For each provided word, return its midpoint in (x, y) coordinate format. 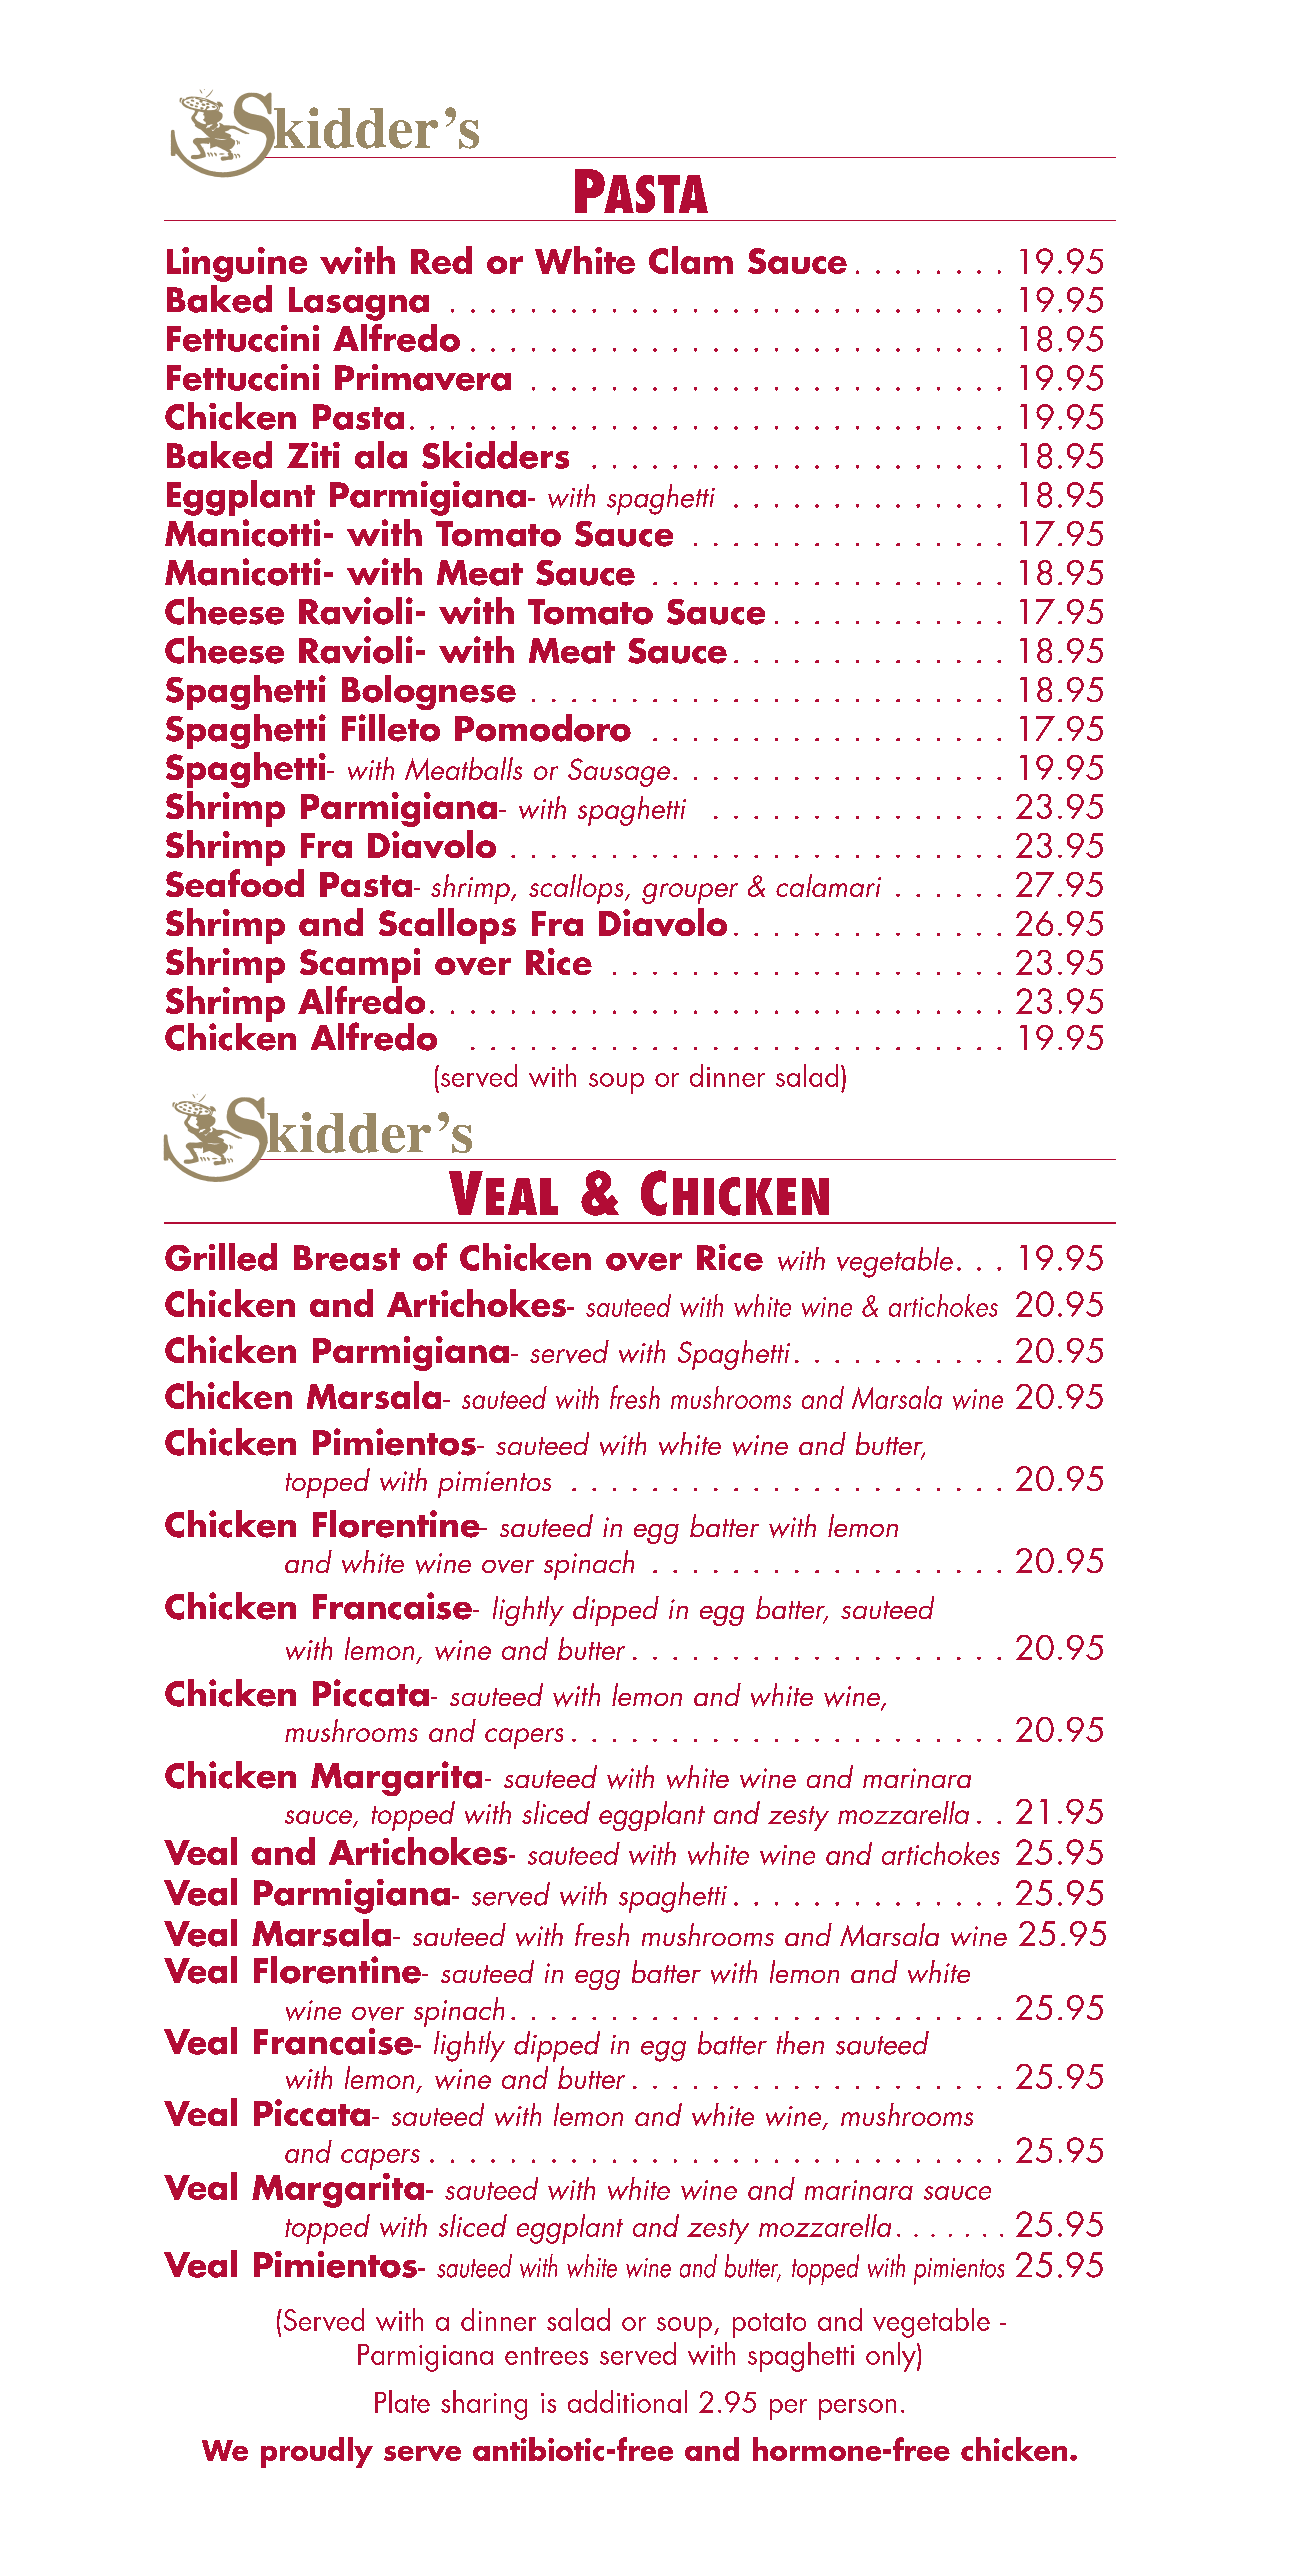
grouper (690, 893)
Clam (691, 260)
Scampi (360, 965)
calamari (828, 885)
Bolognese (429, 692)
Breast (347, 1258)
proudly (317, 2452)
